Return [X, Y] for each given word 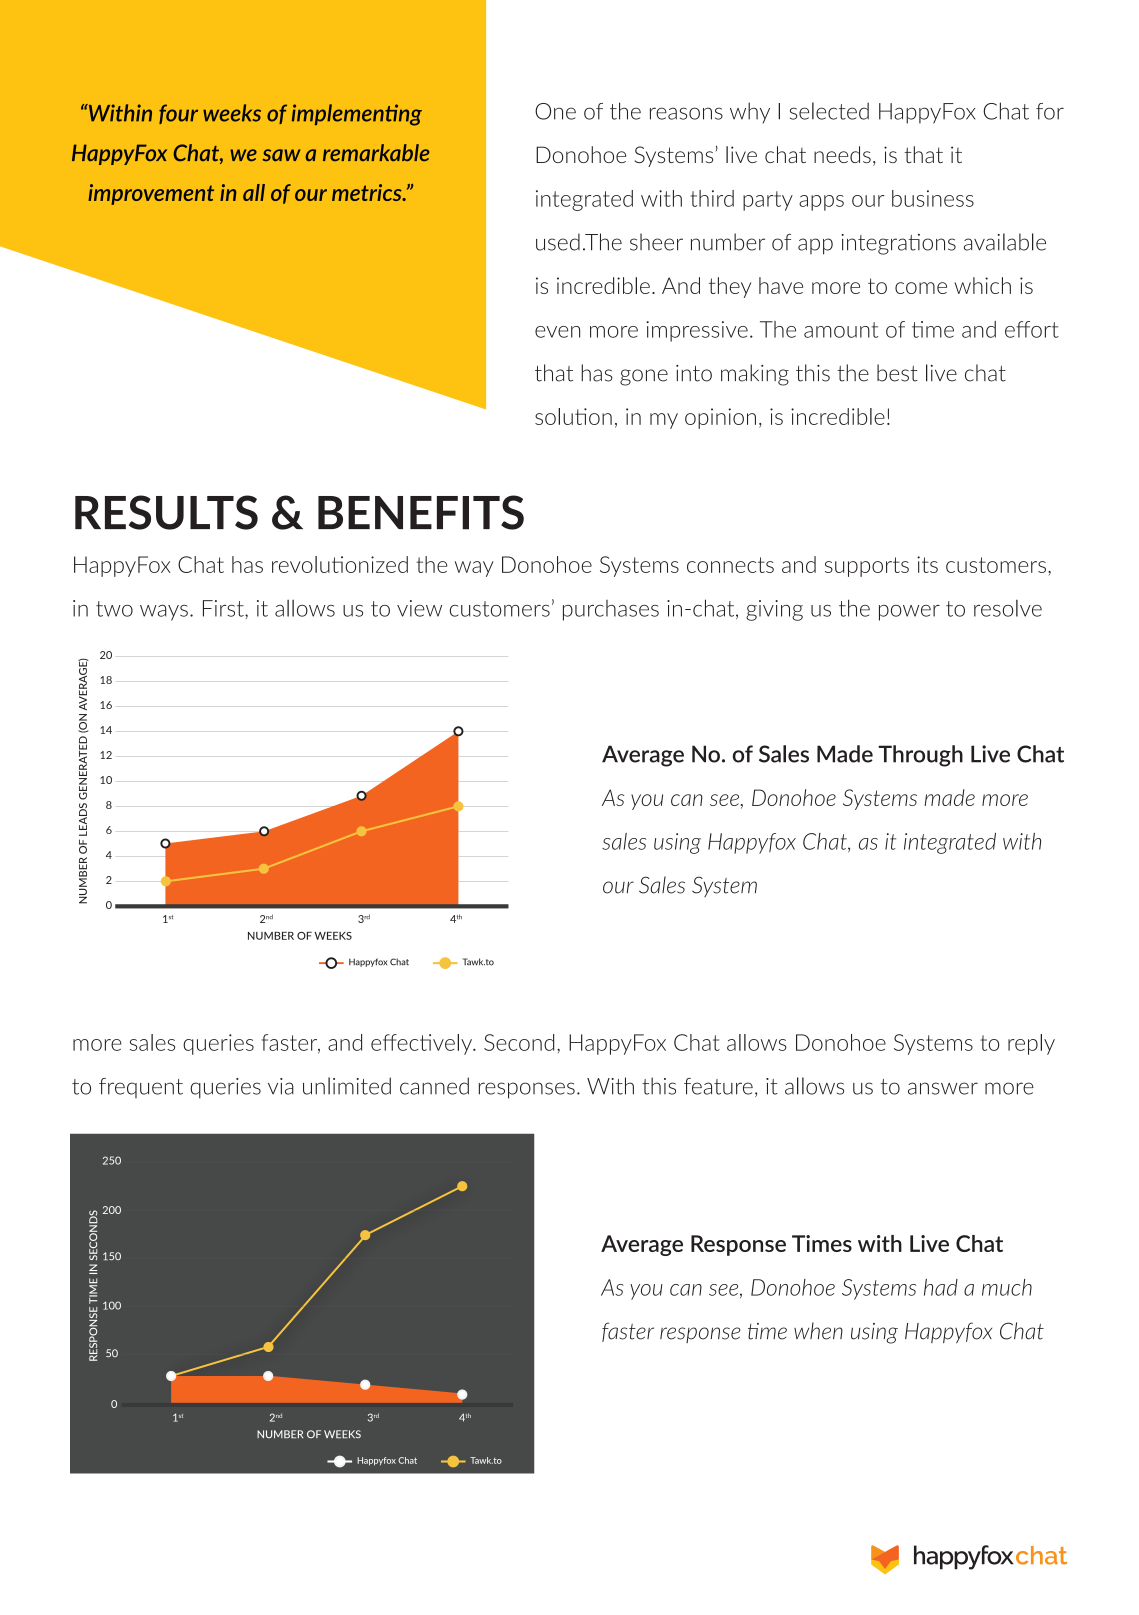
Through [920, 756]
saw [281, 155]
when [818, 1331]
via [281, 1086]
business [933, 198]
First [224, 608]
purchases [611, 610]
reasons [686, 113]
